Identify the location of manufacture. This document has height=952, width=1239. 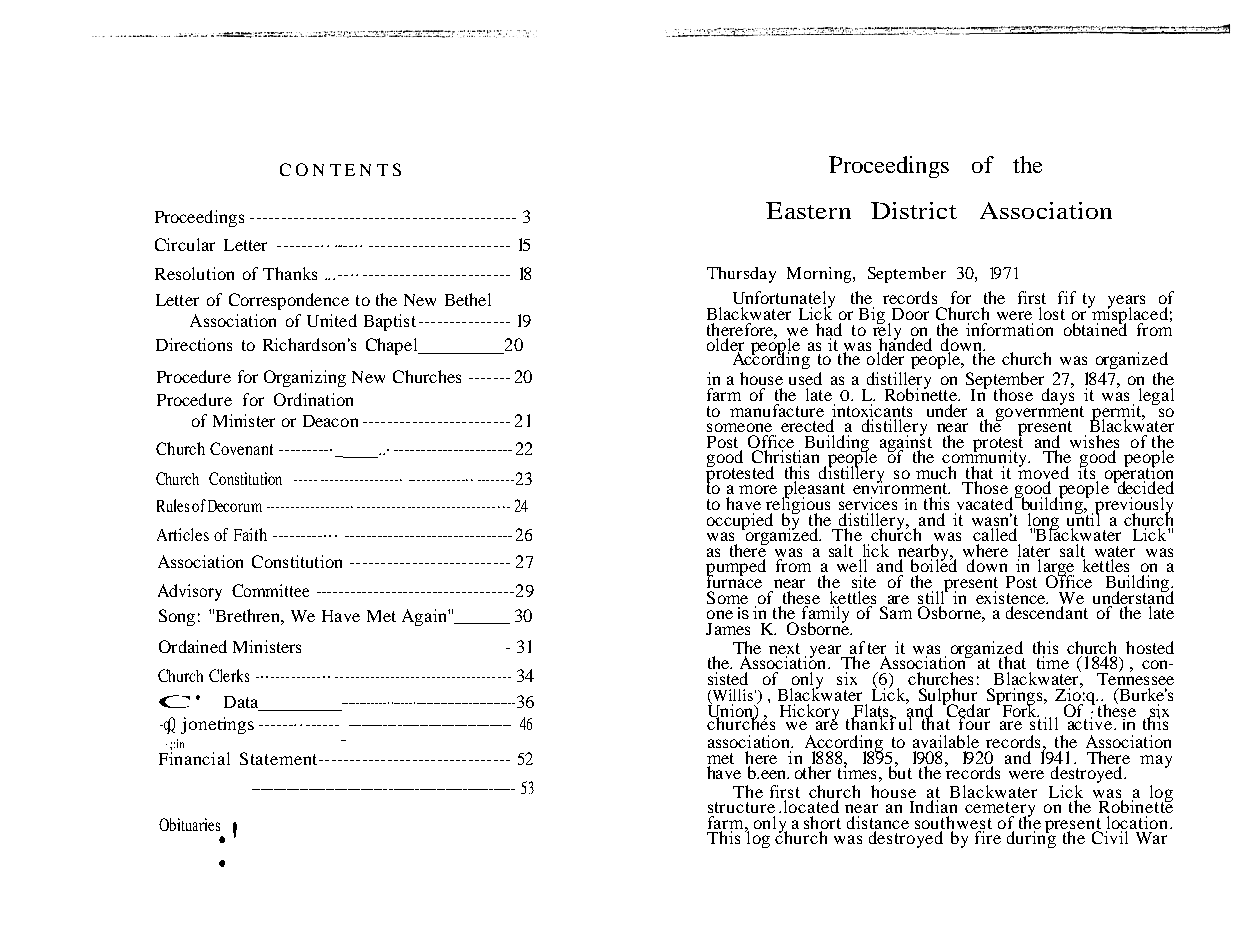
(777, 410).
